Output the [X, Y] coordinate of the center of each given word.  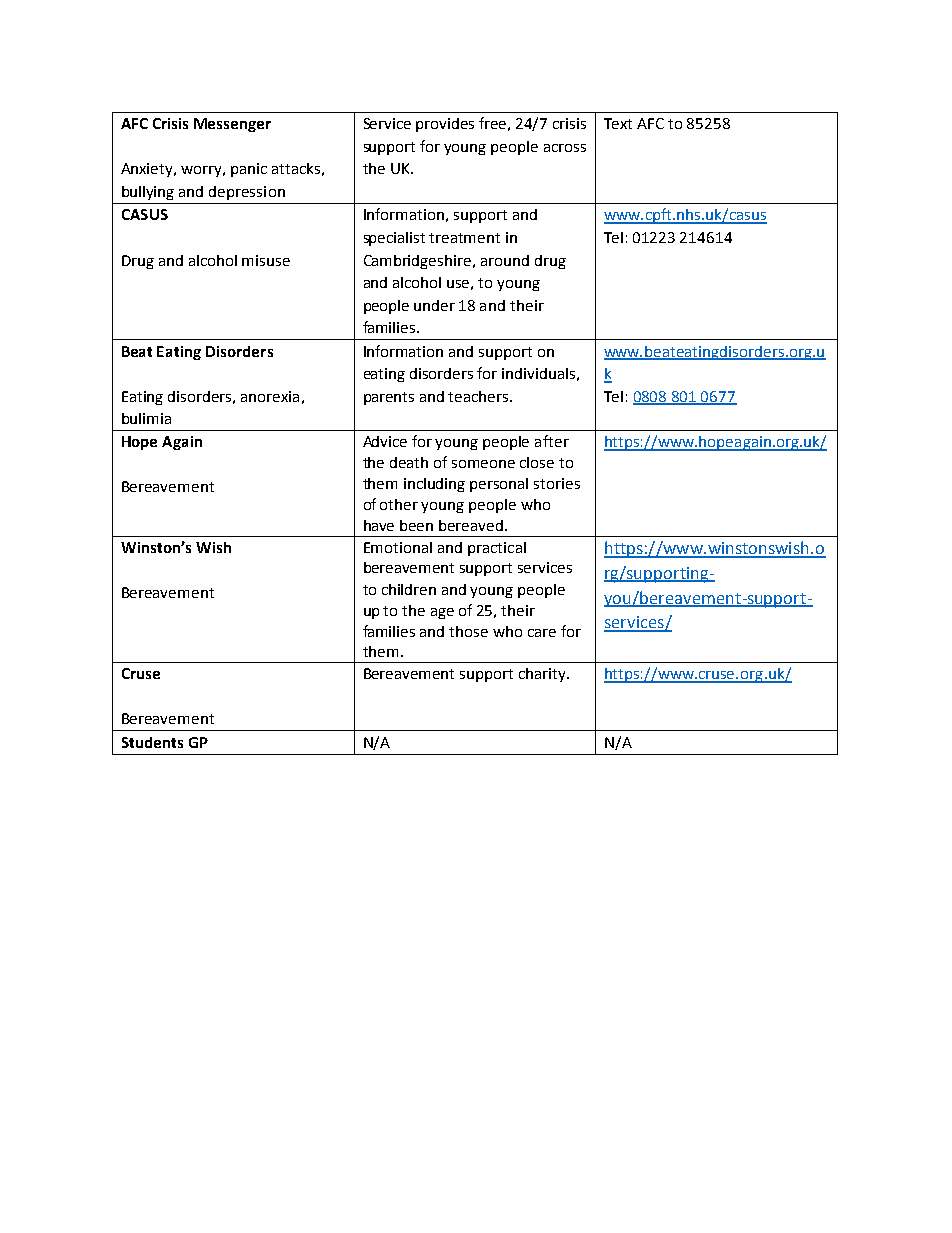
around [505, 260]
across [565, 148]
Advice [385, 441]
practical [497, 549]
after [552, 441]
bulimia [146, 418]
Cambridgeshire [417, 262]
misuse [266, 260]
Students [152, 742]
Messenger [232, 125]
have [379, 525]
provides [445, 125]
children [409, 589]
